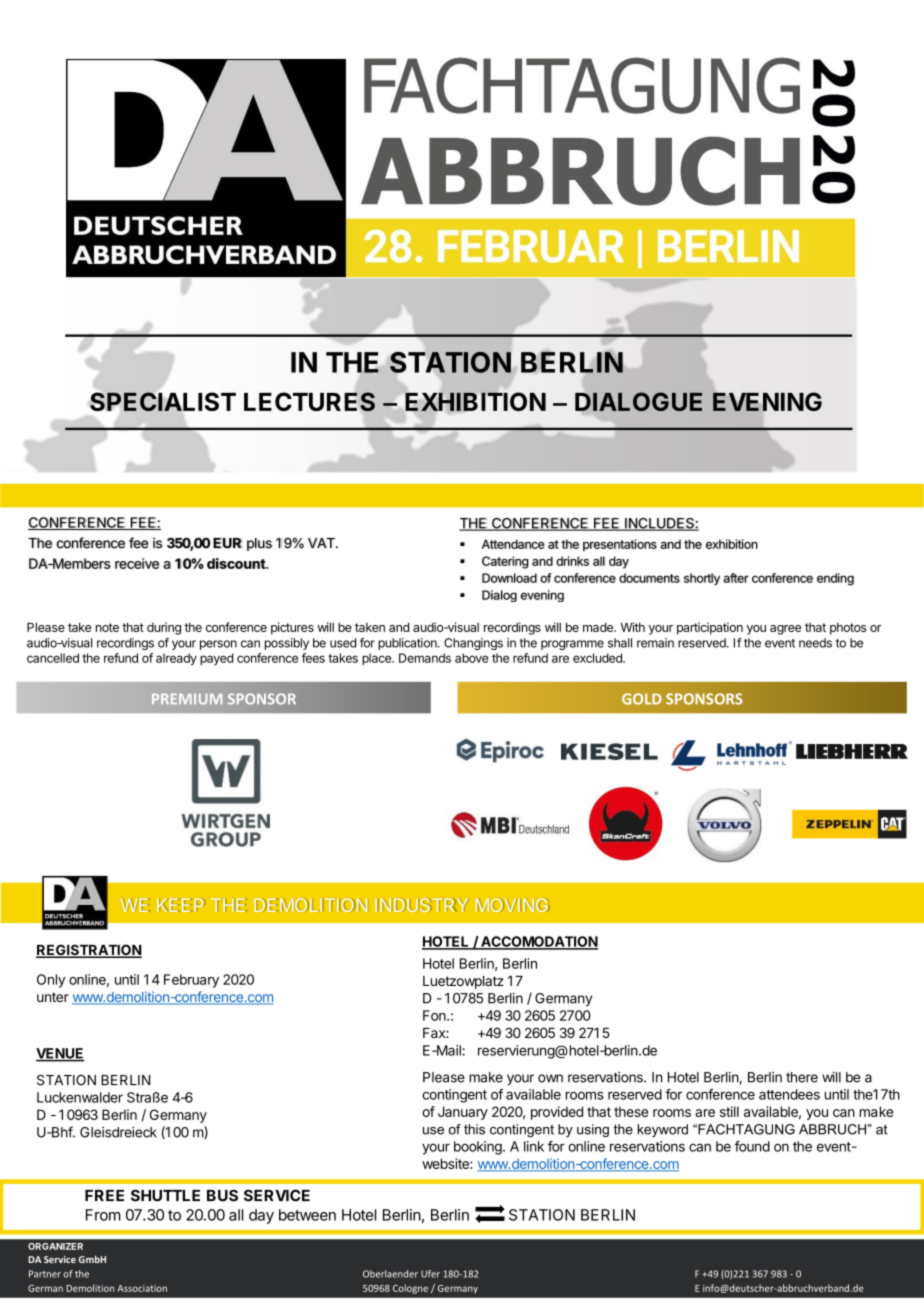  What do you see at coordinates (421, 905) in the screenshot?
I see `INDUSTRY` at bounding box center [421, 905].
